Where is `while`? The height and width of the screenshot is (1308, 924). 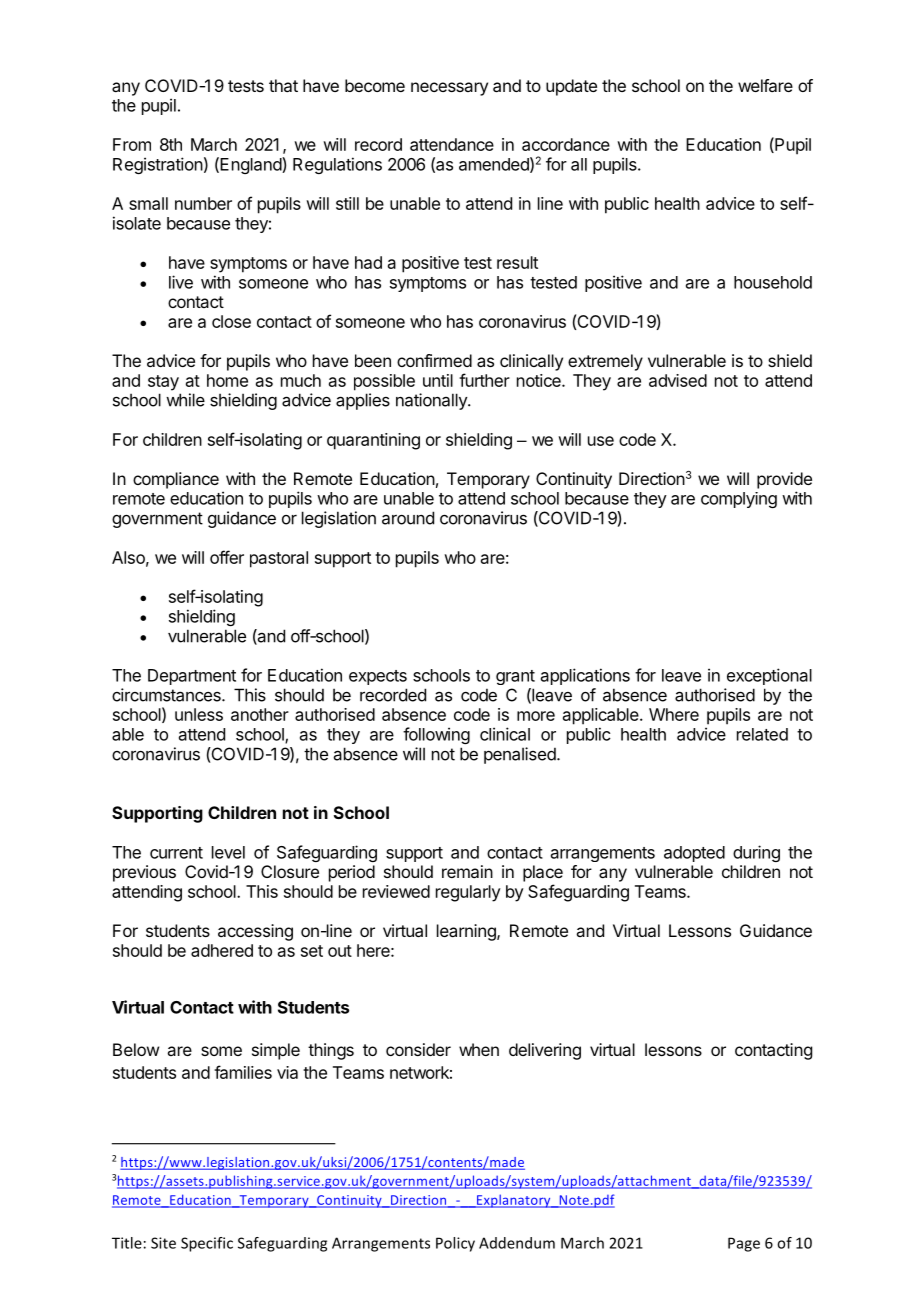
while is located at coordinates (185, 400).
